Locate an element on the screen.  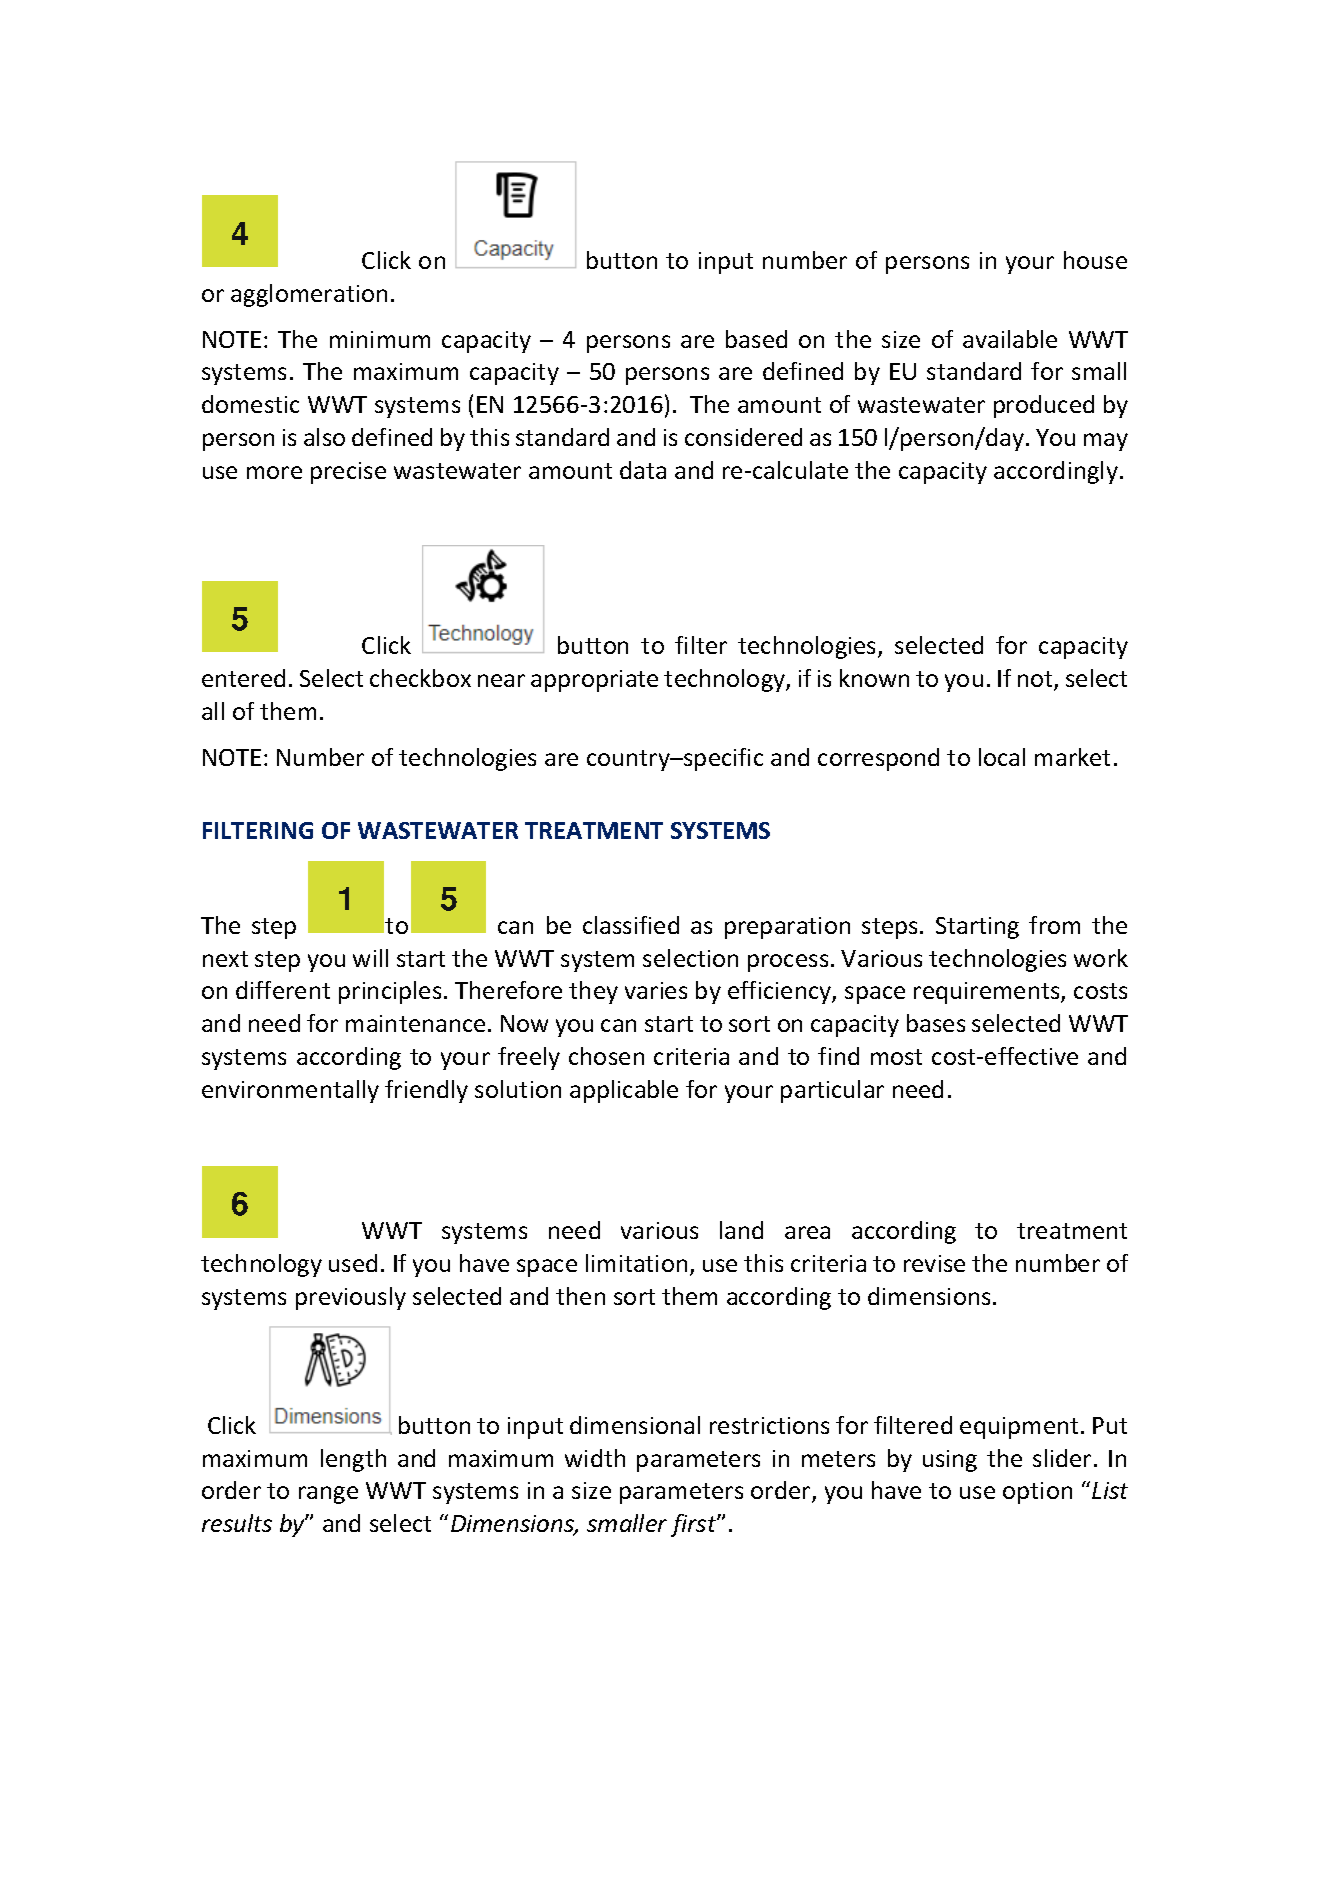
width is located at coordinates (595, 1458).
